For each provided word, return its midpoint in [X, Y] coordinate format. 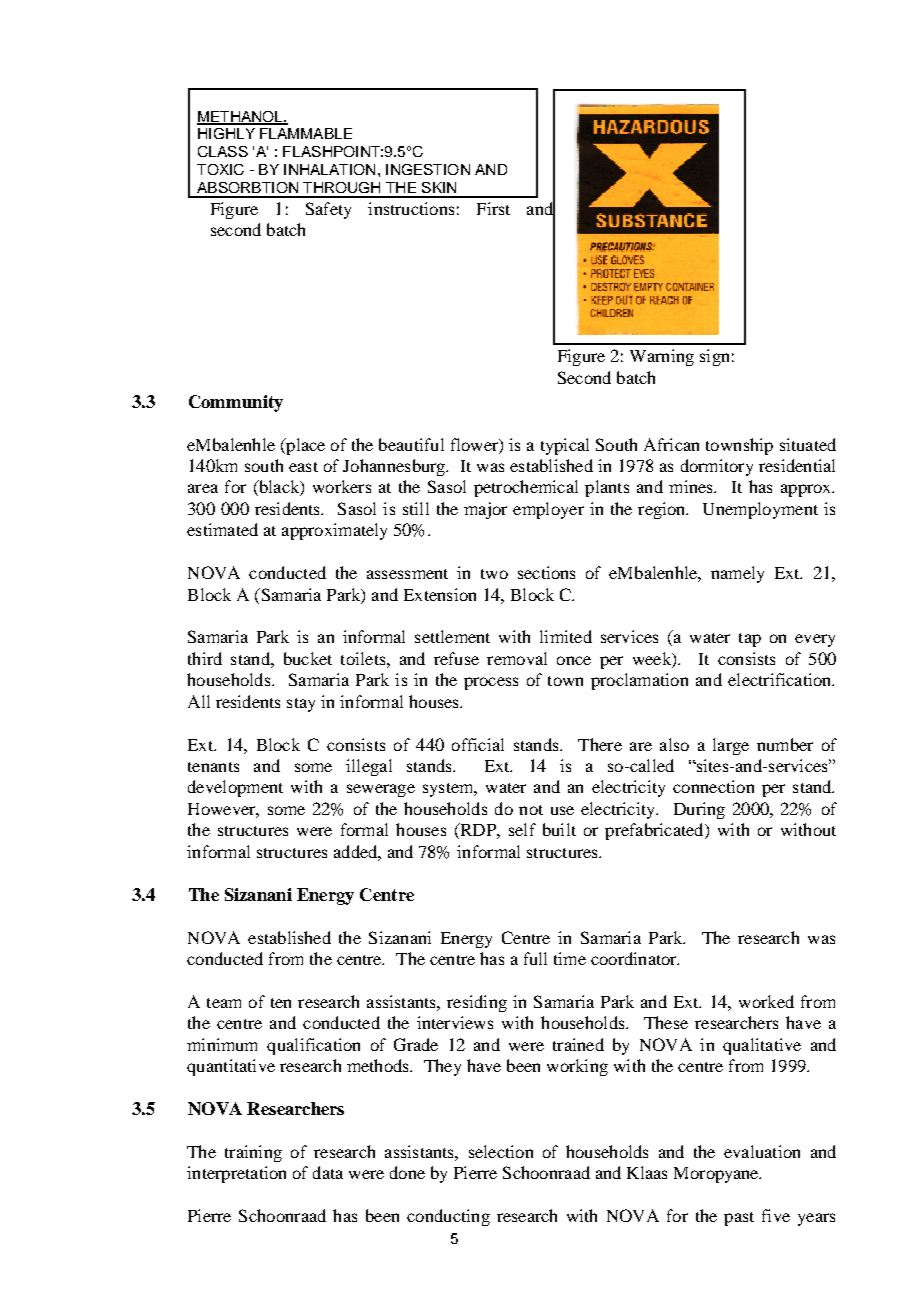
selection [501, 1151]
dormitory [717, 467]
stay [301, 705]
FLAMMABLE [306, 133]
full [535, 958]
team [224, 1003]
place [304, 446]
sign [714, 357]
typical [565, 446]
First [493, 208]
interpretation [236, 1174]
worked [766, 1001]
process [491, 683]
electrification [781, 679]
